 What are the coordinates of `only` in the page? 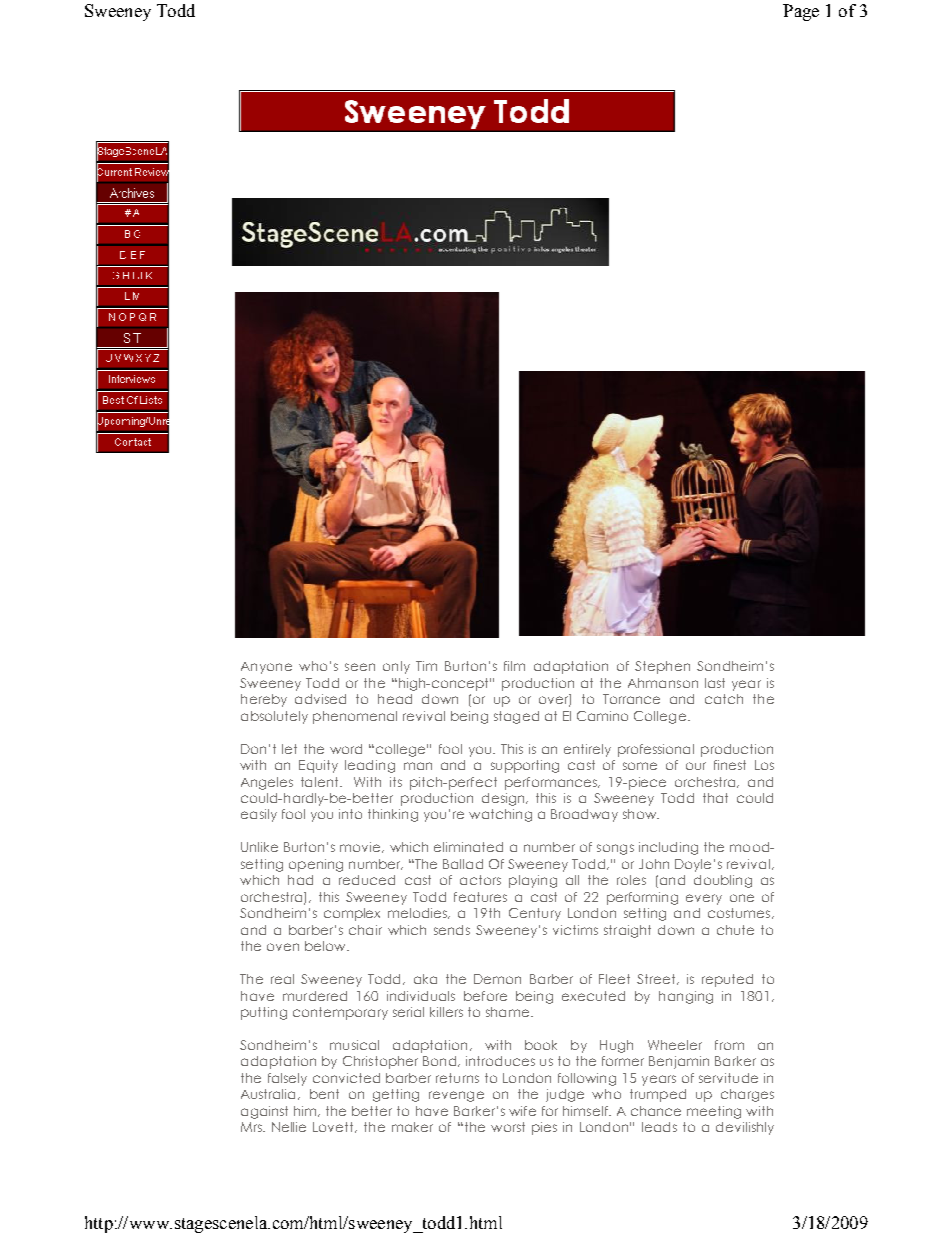 It's located at (396, 667).
